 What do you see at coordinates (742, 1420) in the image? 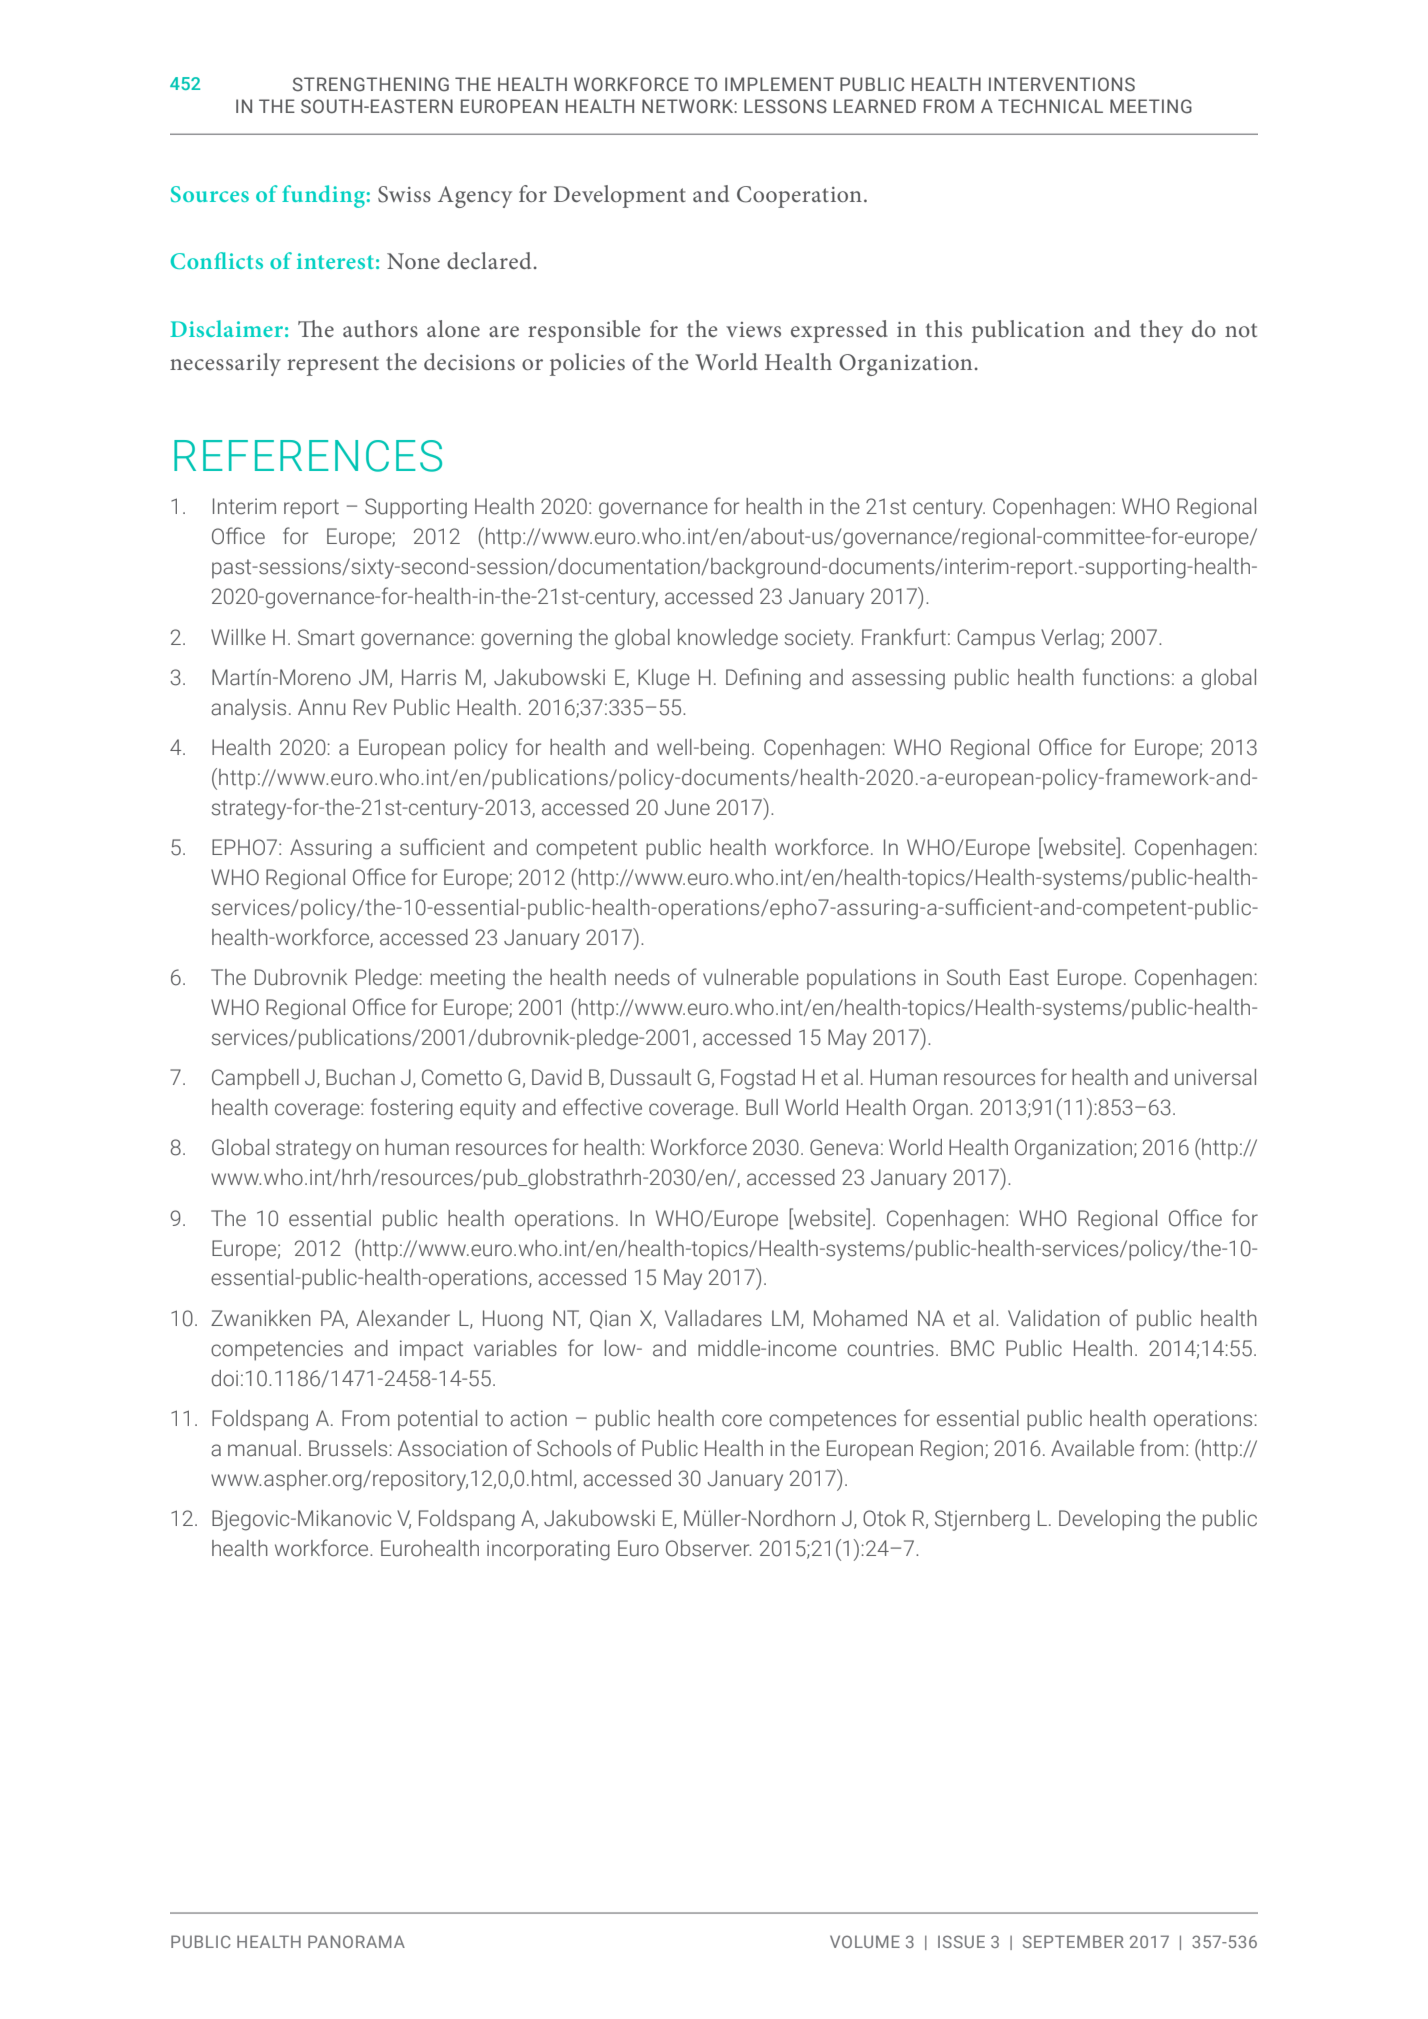
I see `core` at bounding box center [742, 1420].
